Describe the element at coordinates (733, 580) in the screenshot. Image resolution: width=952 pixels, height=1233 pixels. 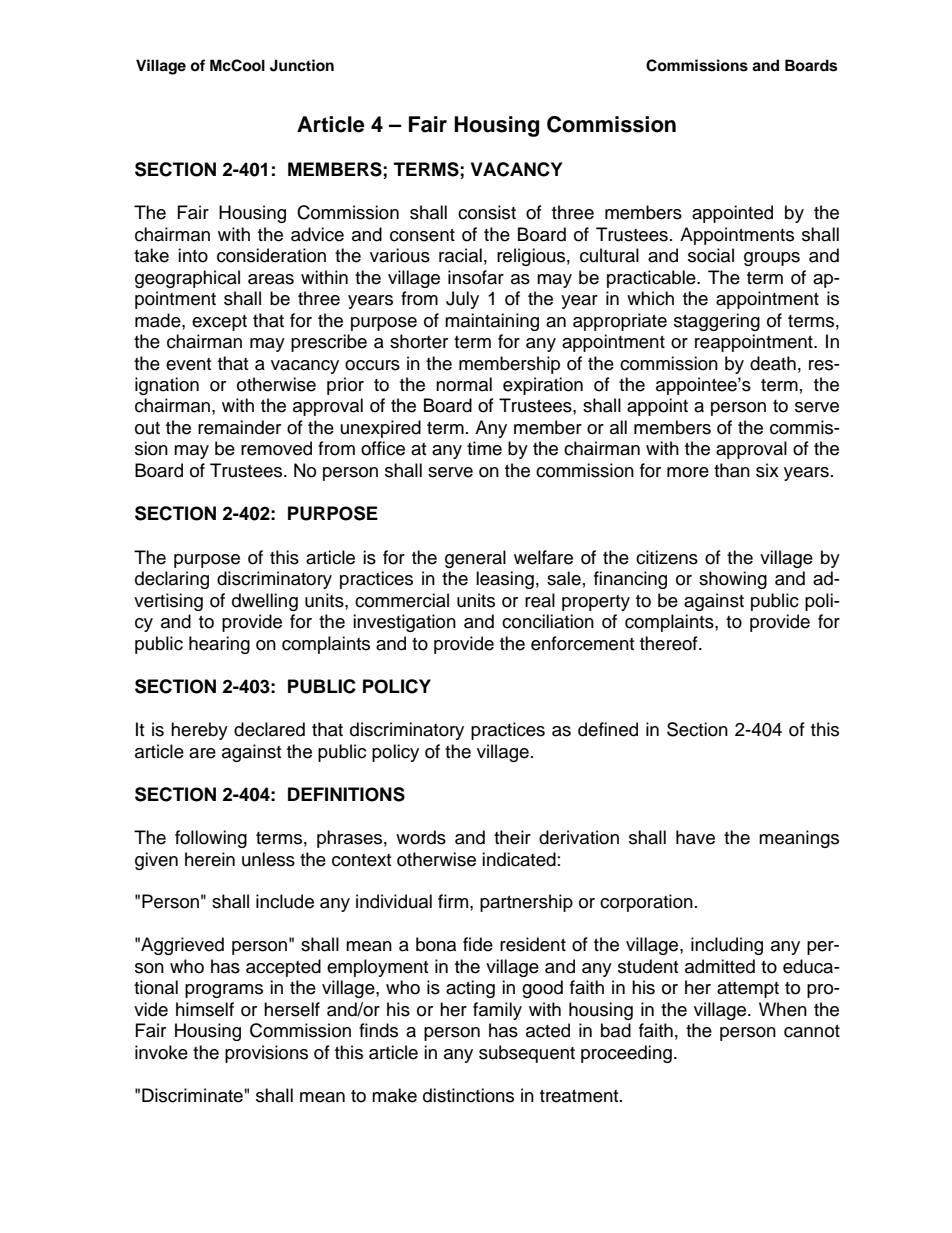
I see `showing` at that location.
